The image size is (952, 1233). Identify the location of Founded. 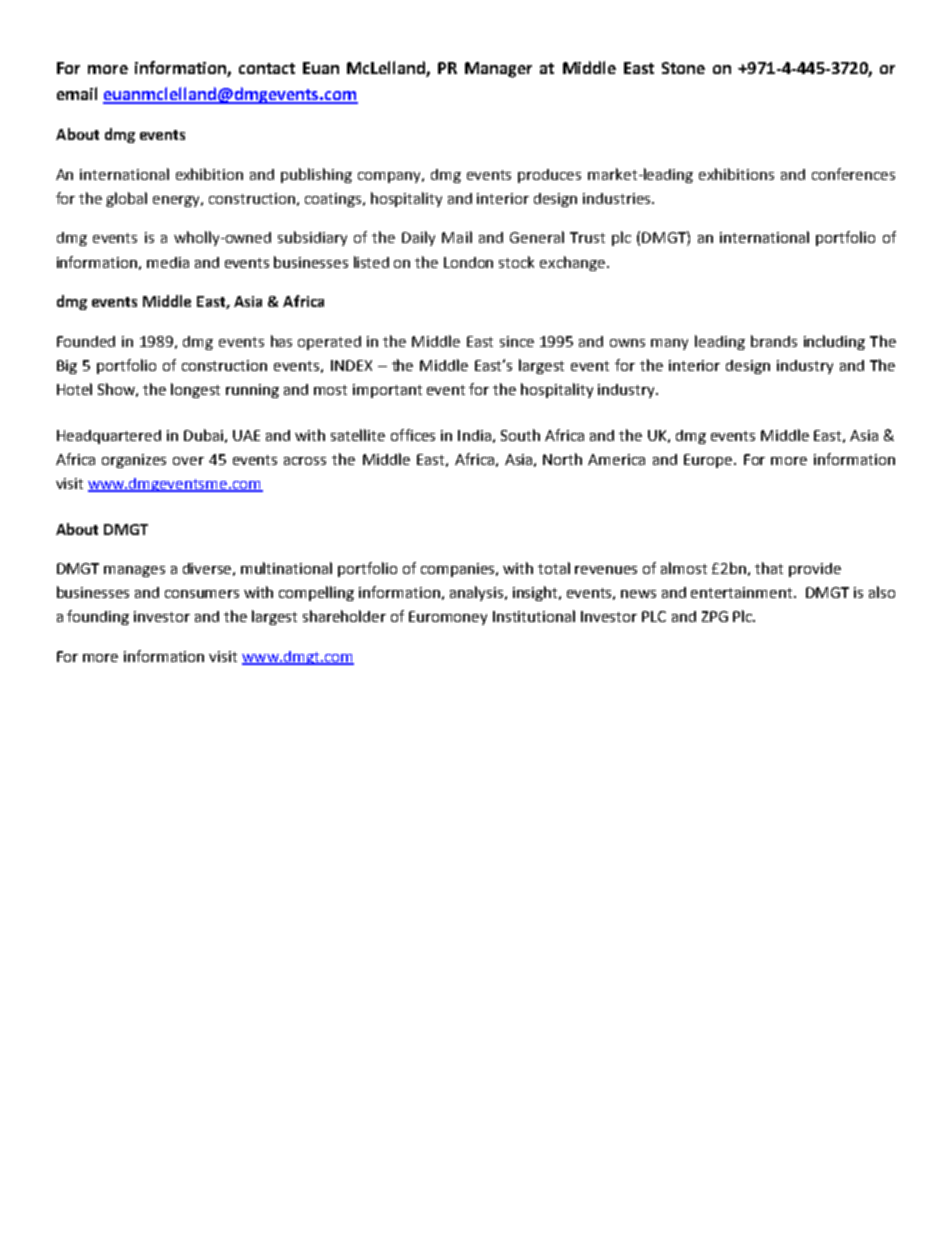
(86, 341).
